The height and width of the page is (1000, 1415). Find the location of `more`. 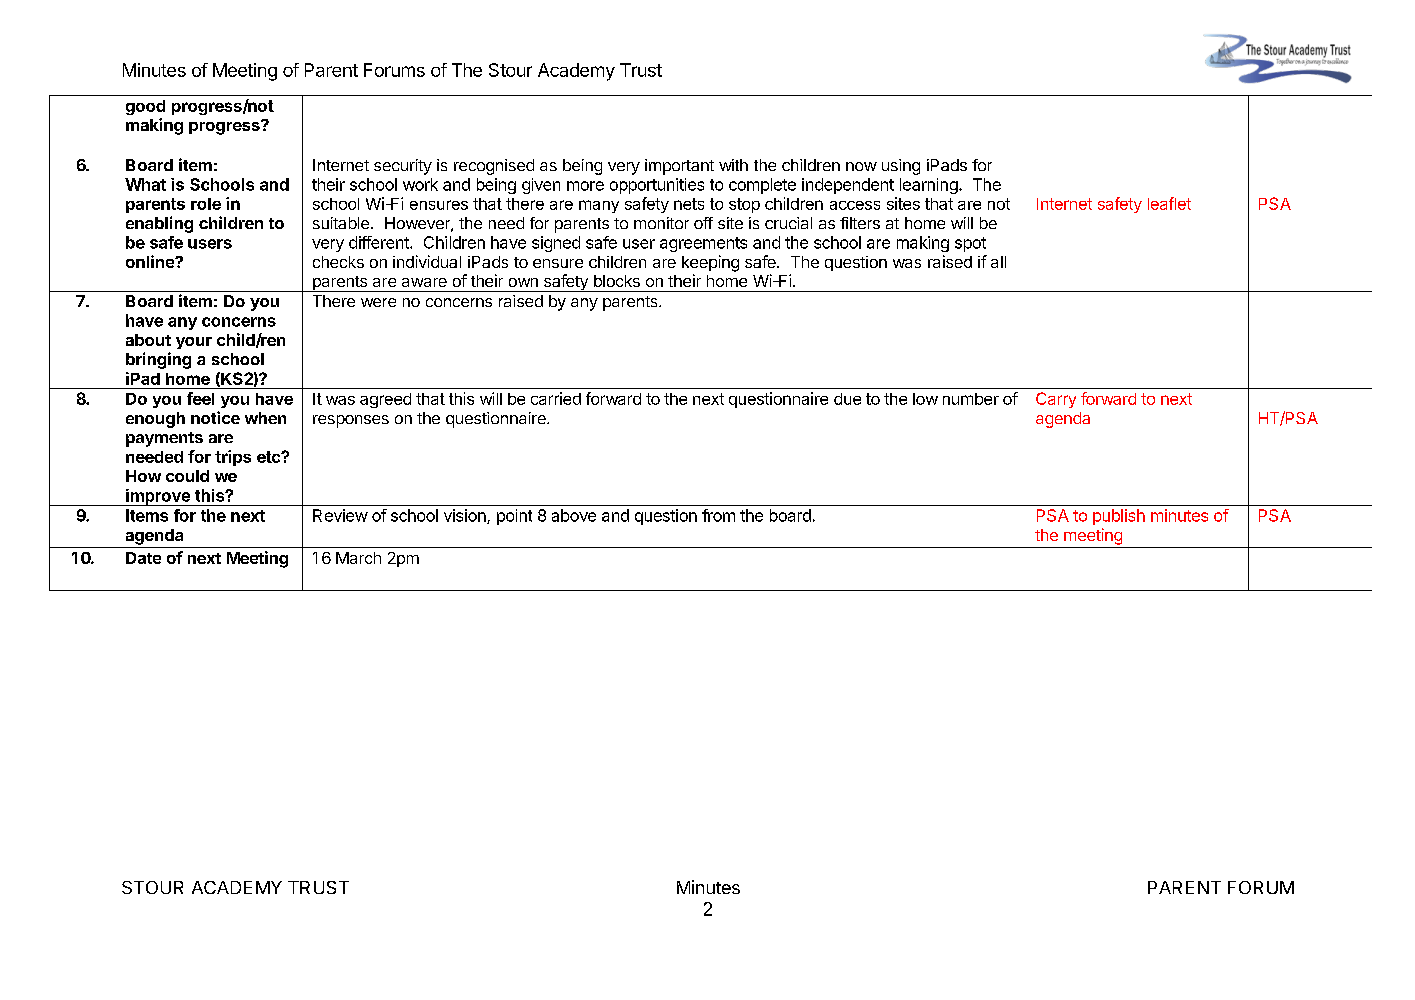

more is located at coordinates (585, 186).
